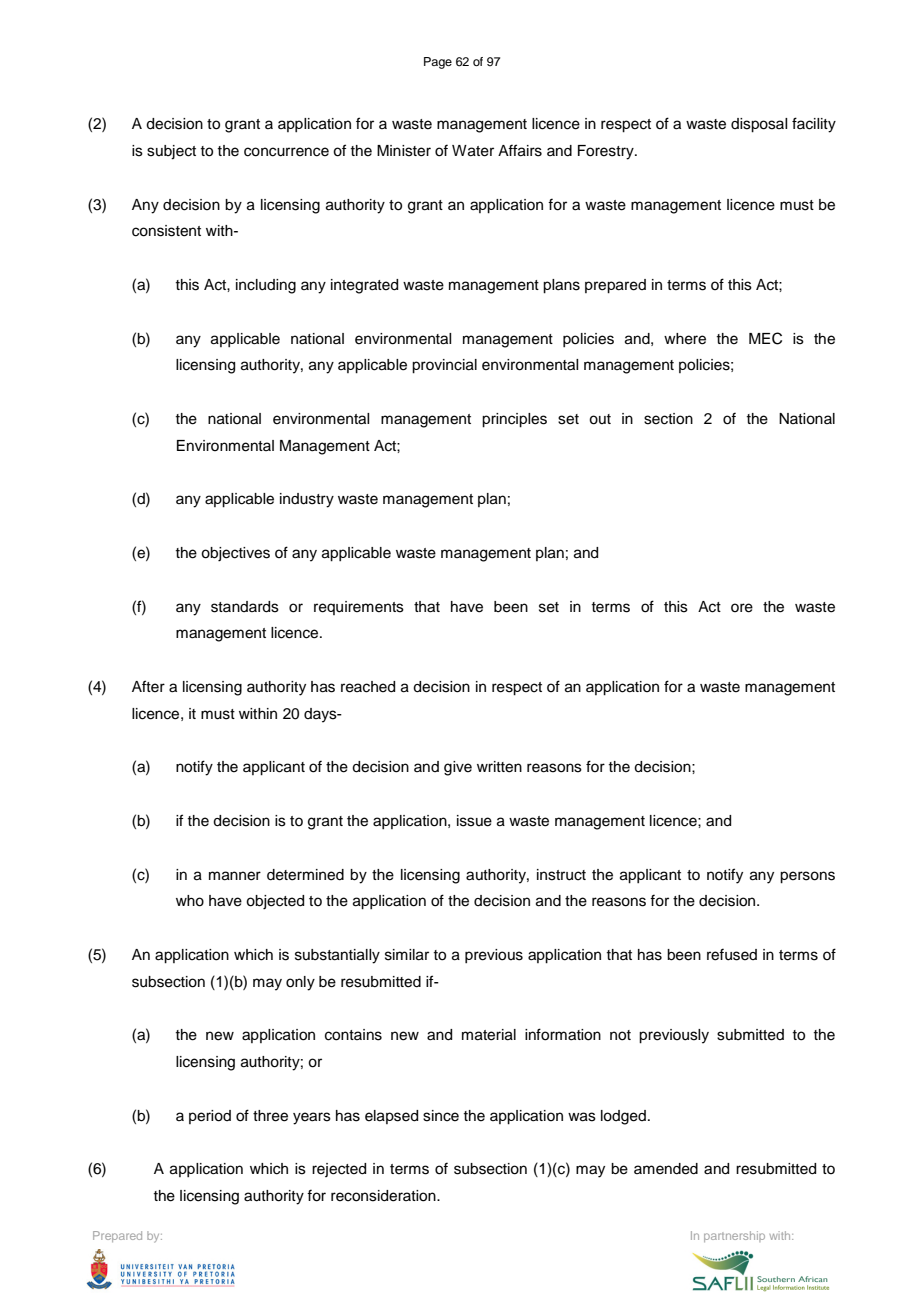 Image resolution: width=924 pixels, height=1308 pixels. I want to click on partnership, so click(734, 1236).
